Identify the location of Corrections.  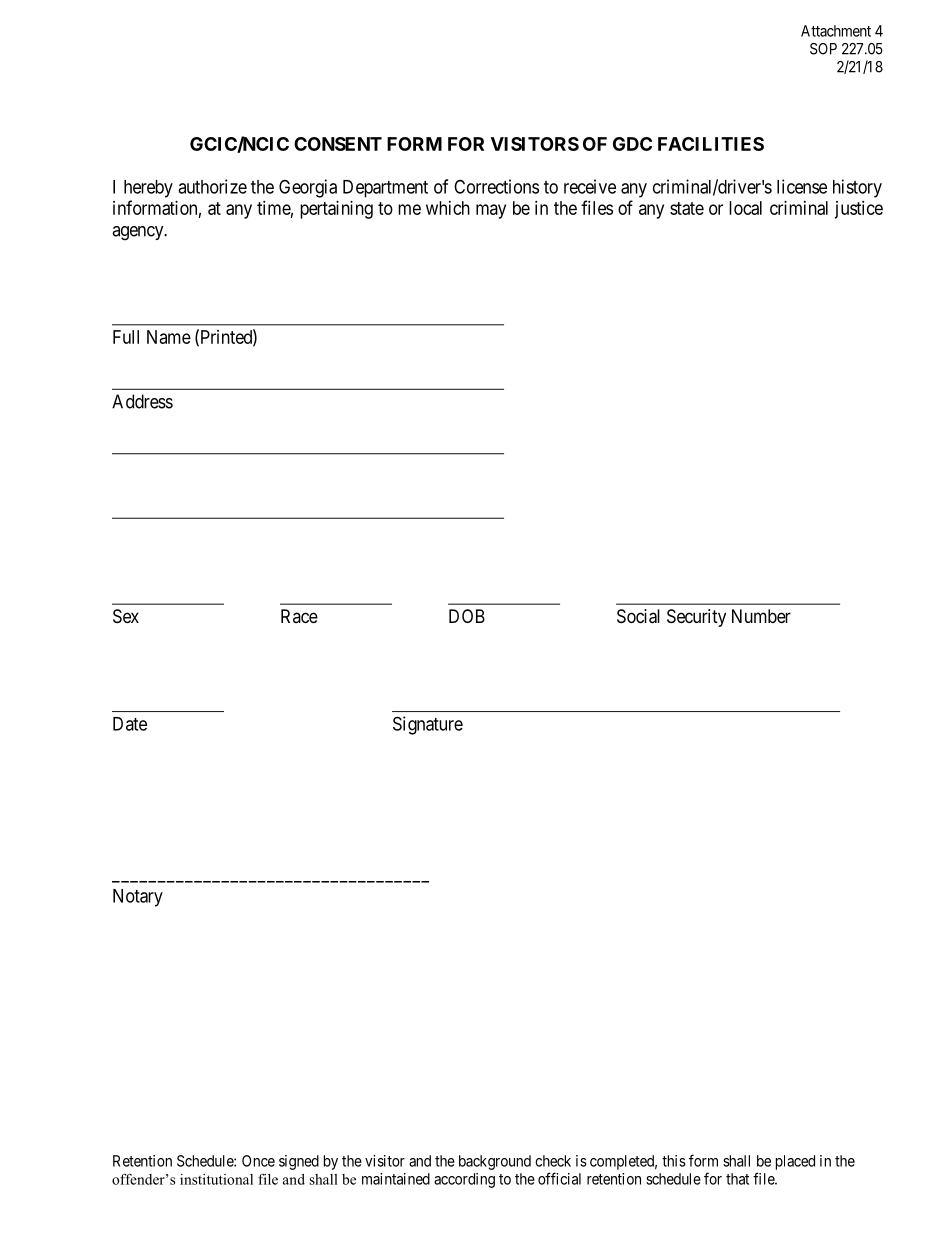
(496, 186).
